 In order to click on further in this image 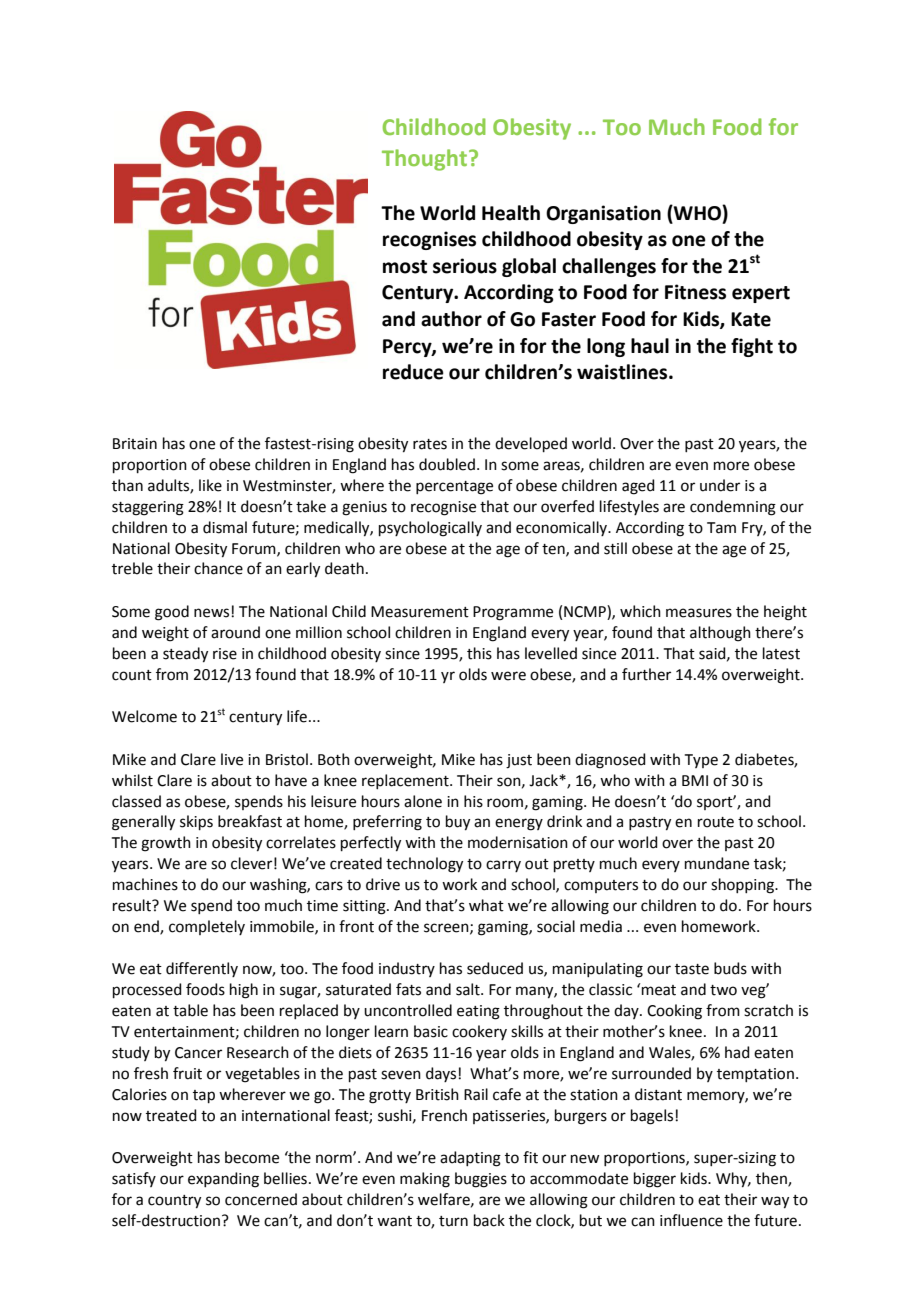, I will do `click(646, 674)`.
